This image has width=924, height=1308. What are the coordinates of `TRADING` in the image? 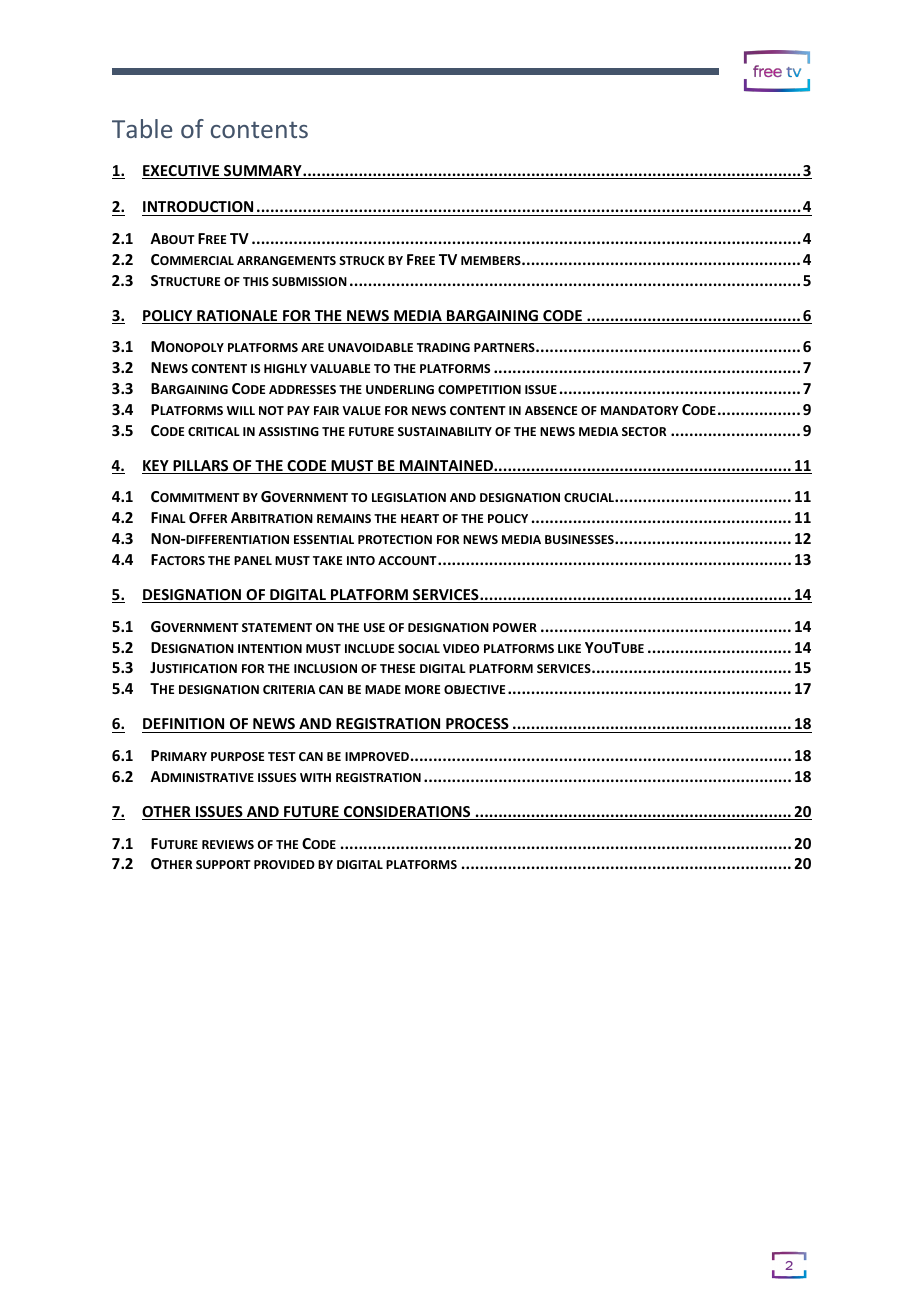 It's located at (443, 347).
